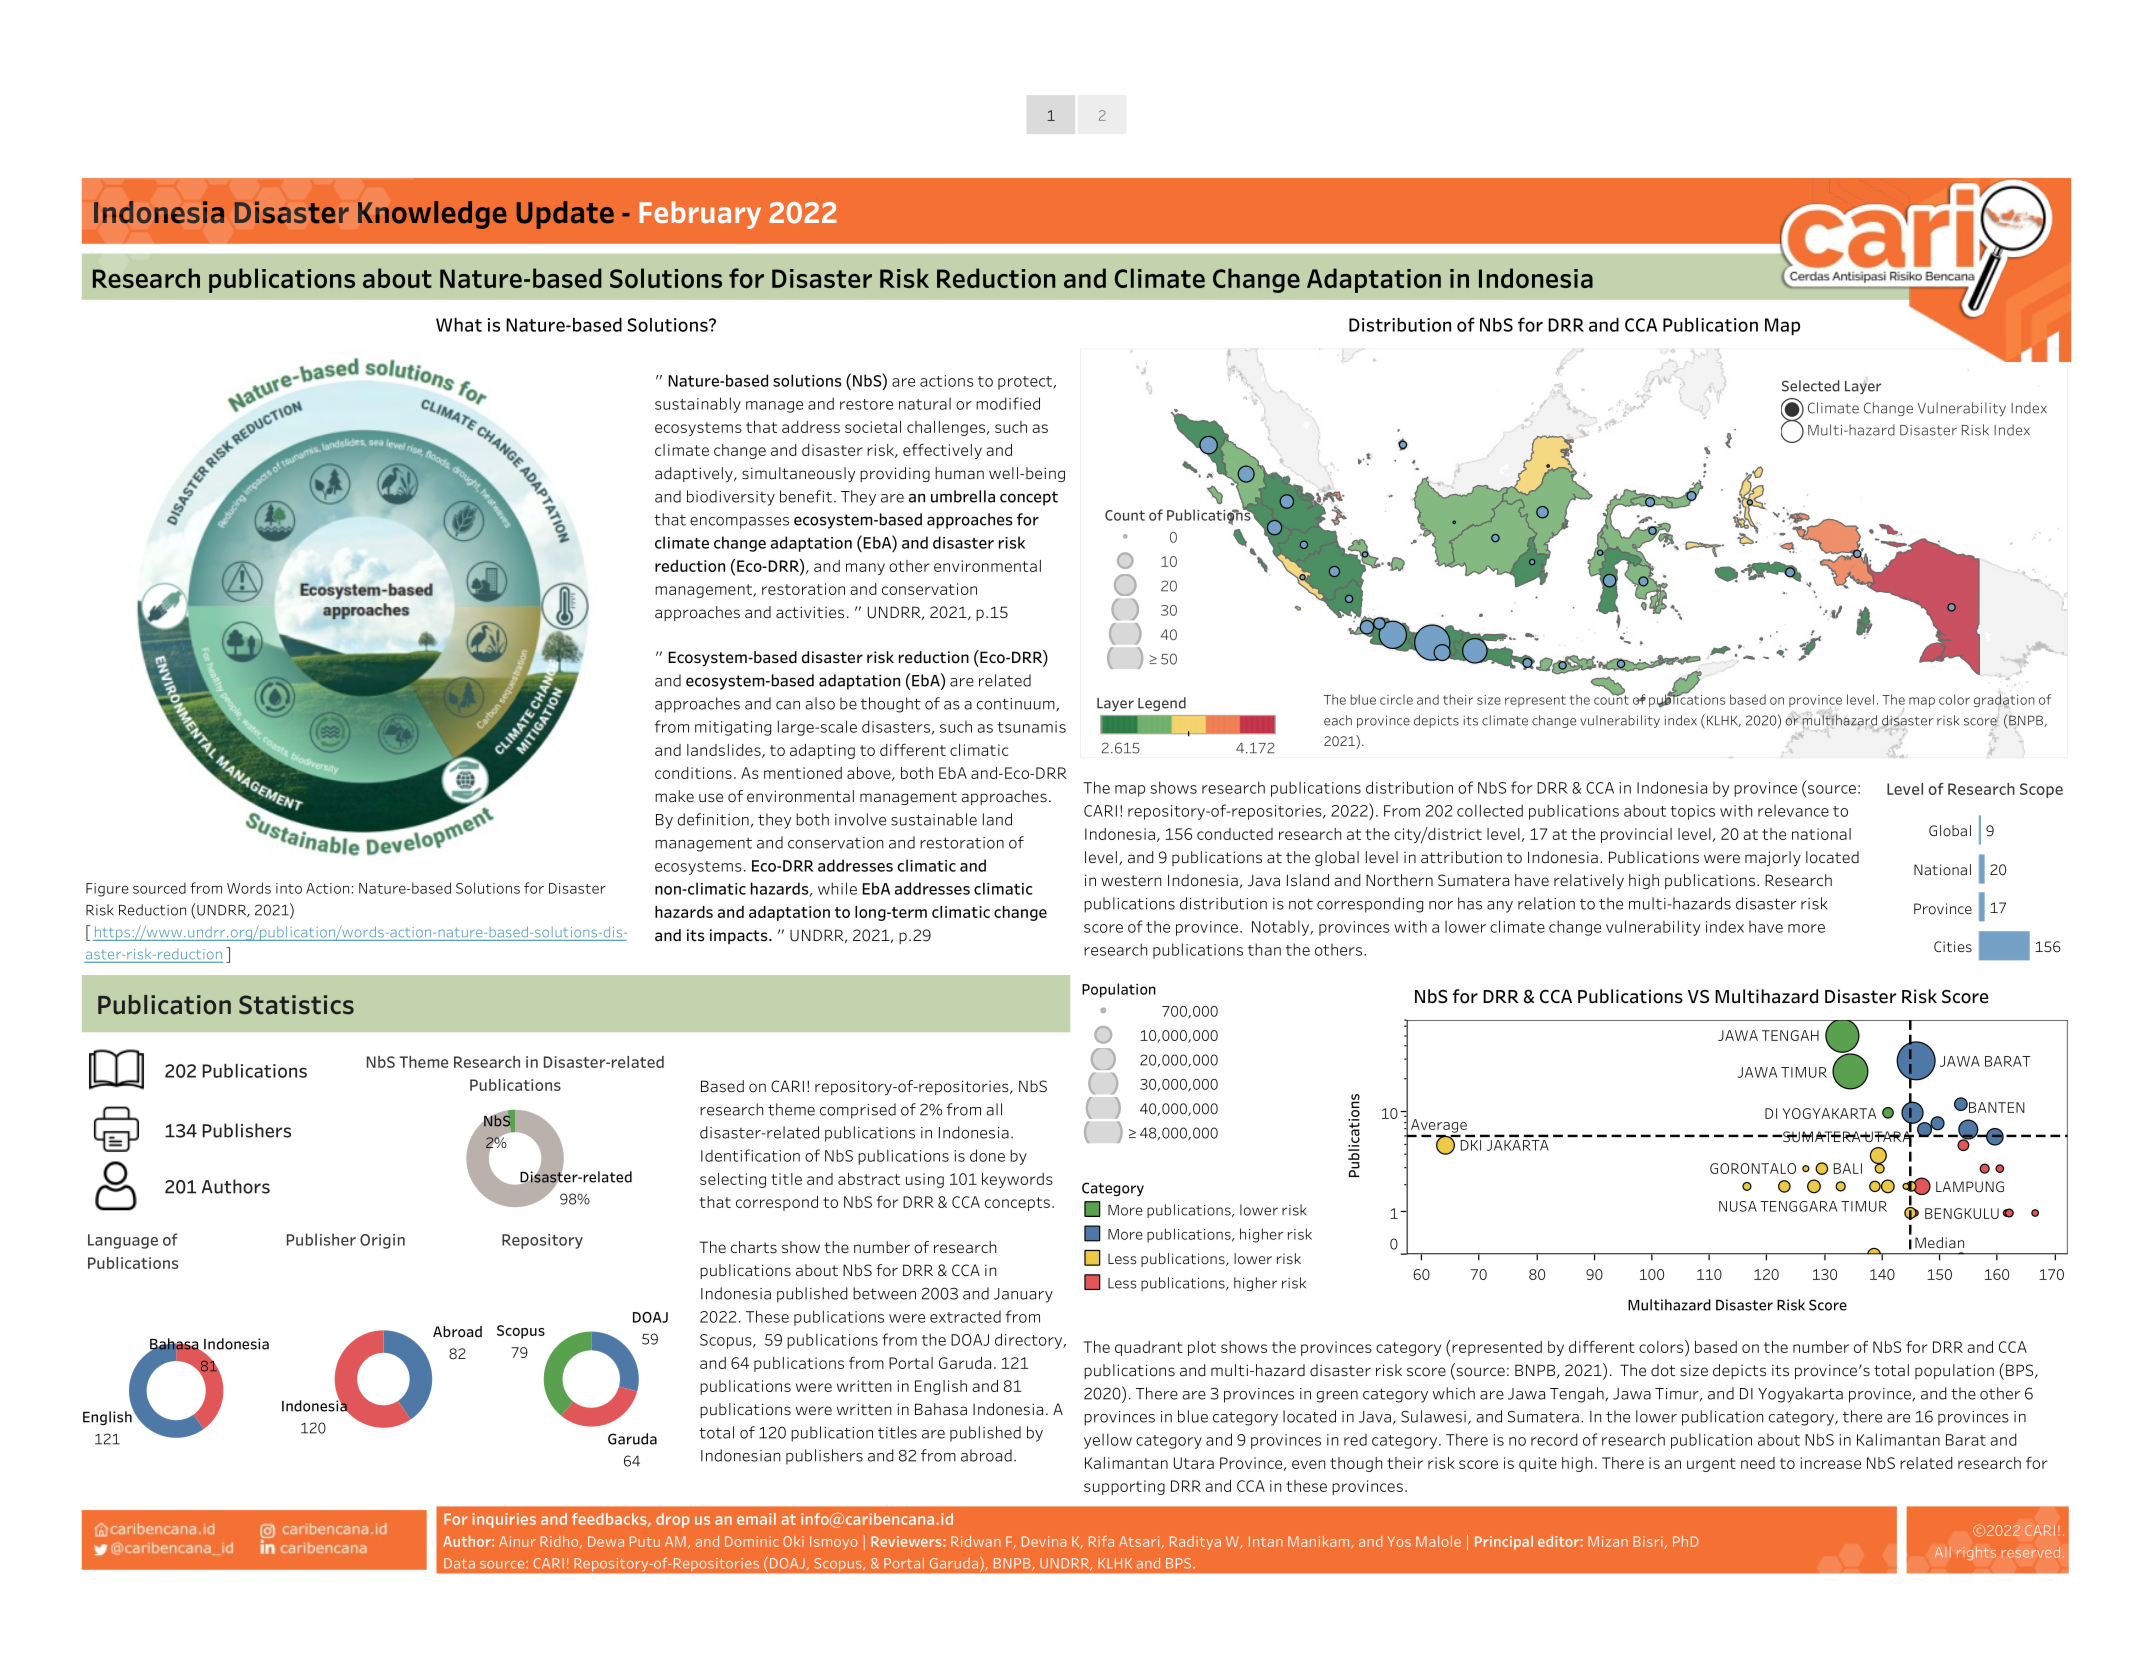 This screenshot has height=1664, width=2152. What do you see at coordinates (1026, 383) in the screenshot?
I see `protect` at bounding box center [1026, 383].
